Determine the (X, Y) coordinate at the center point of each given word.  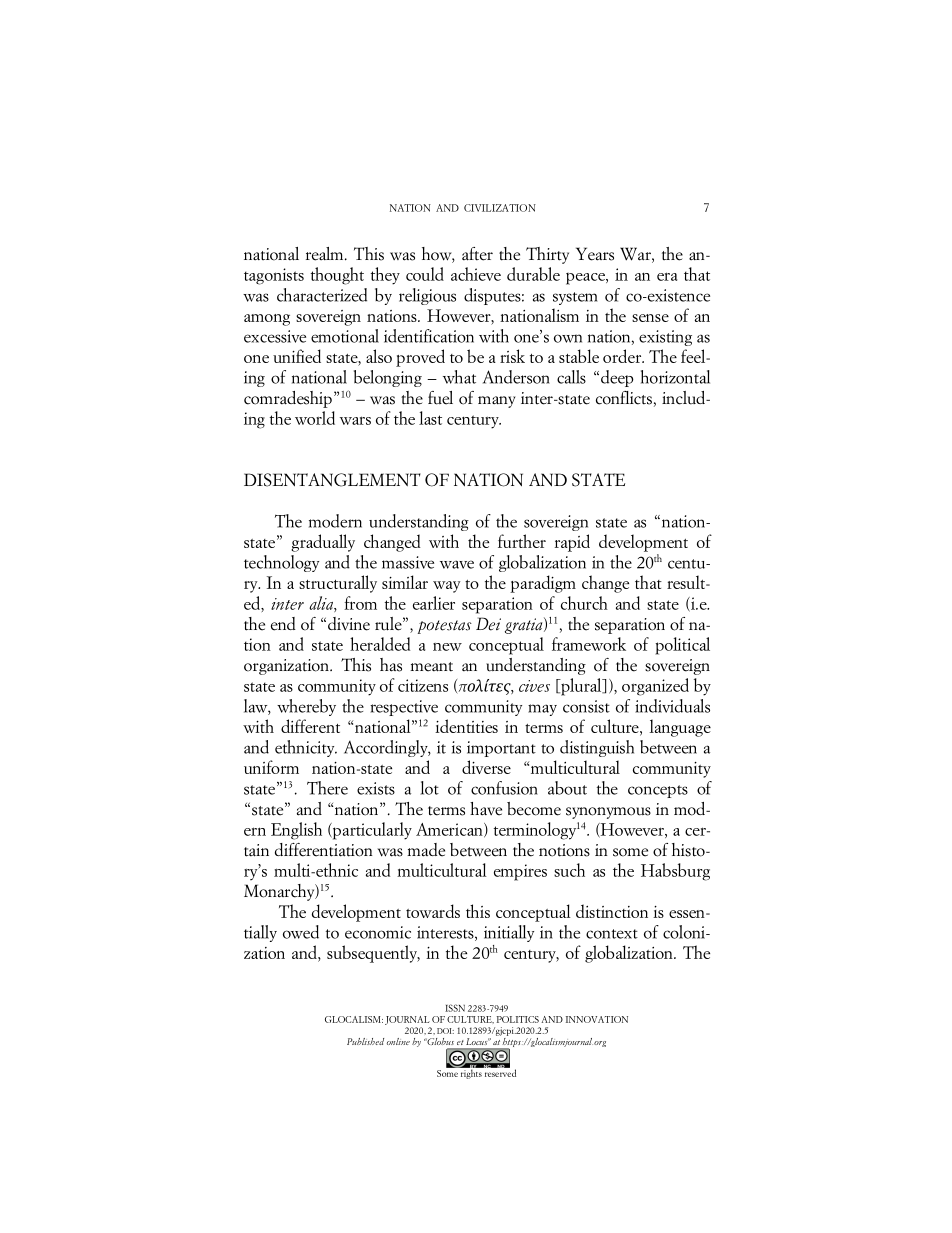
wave (457, 564)
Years (595, 254)
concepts (658, 791)
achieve (476, 274)
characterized (322, 295)
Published (365, 1041)
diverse (486, 767)
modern (335, 521)
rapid (572, 543)
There (327, 788)
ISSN (455, 1008)
